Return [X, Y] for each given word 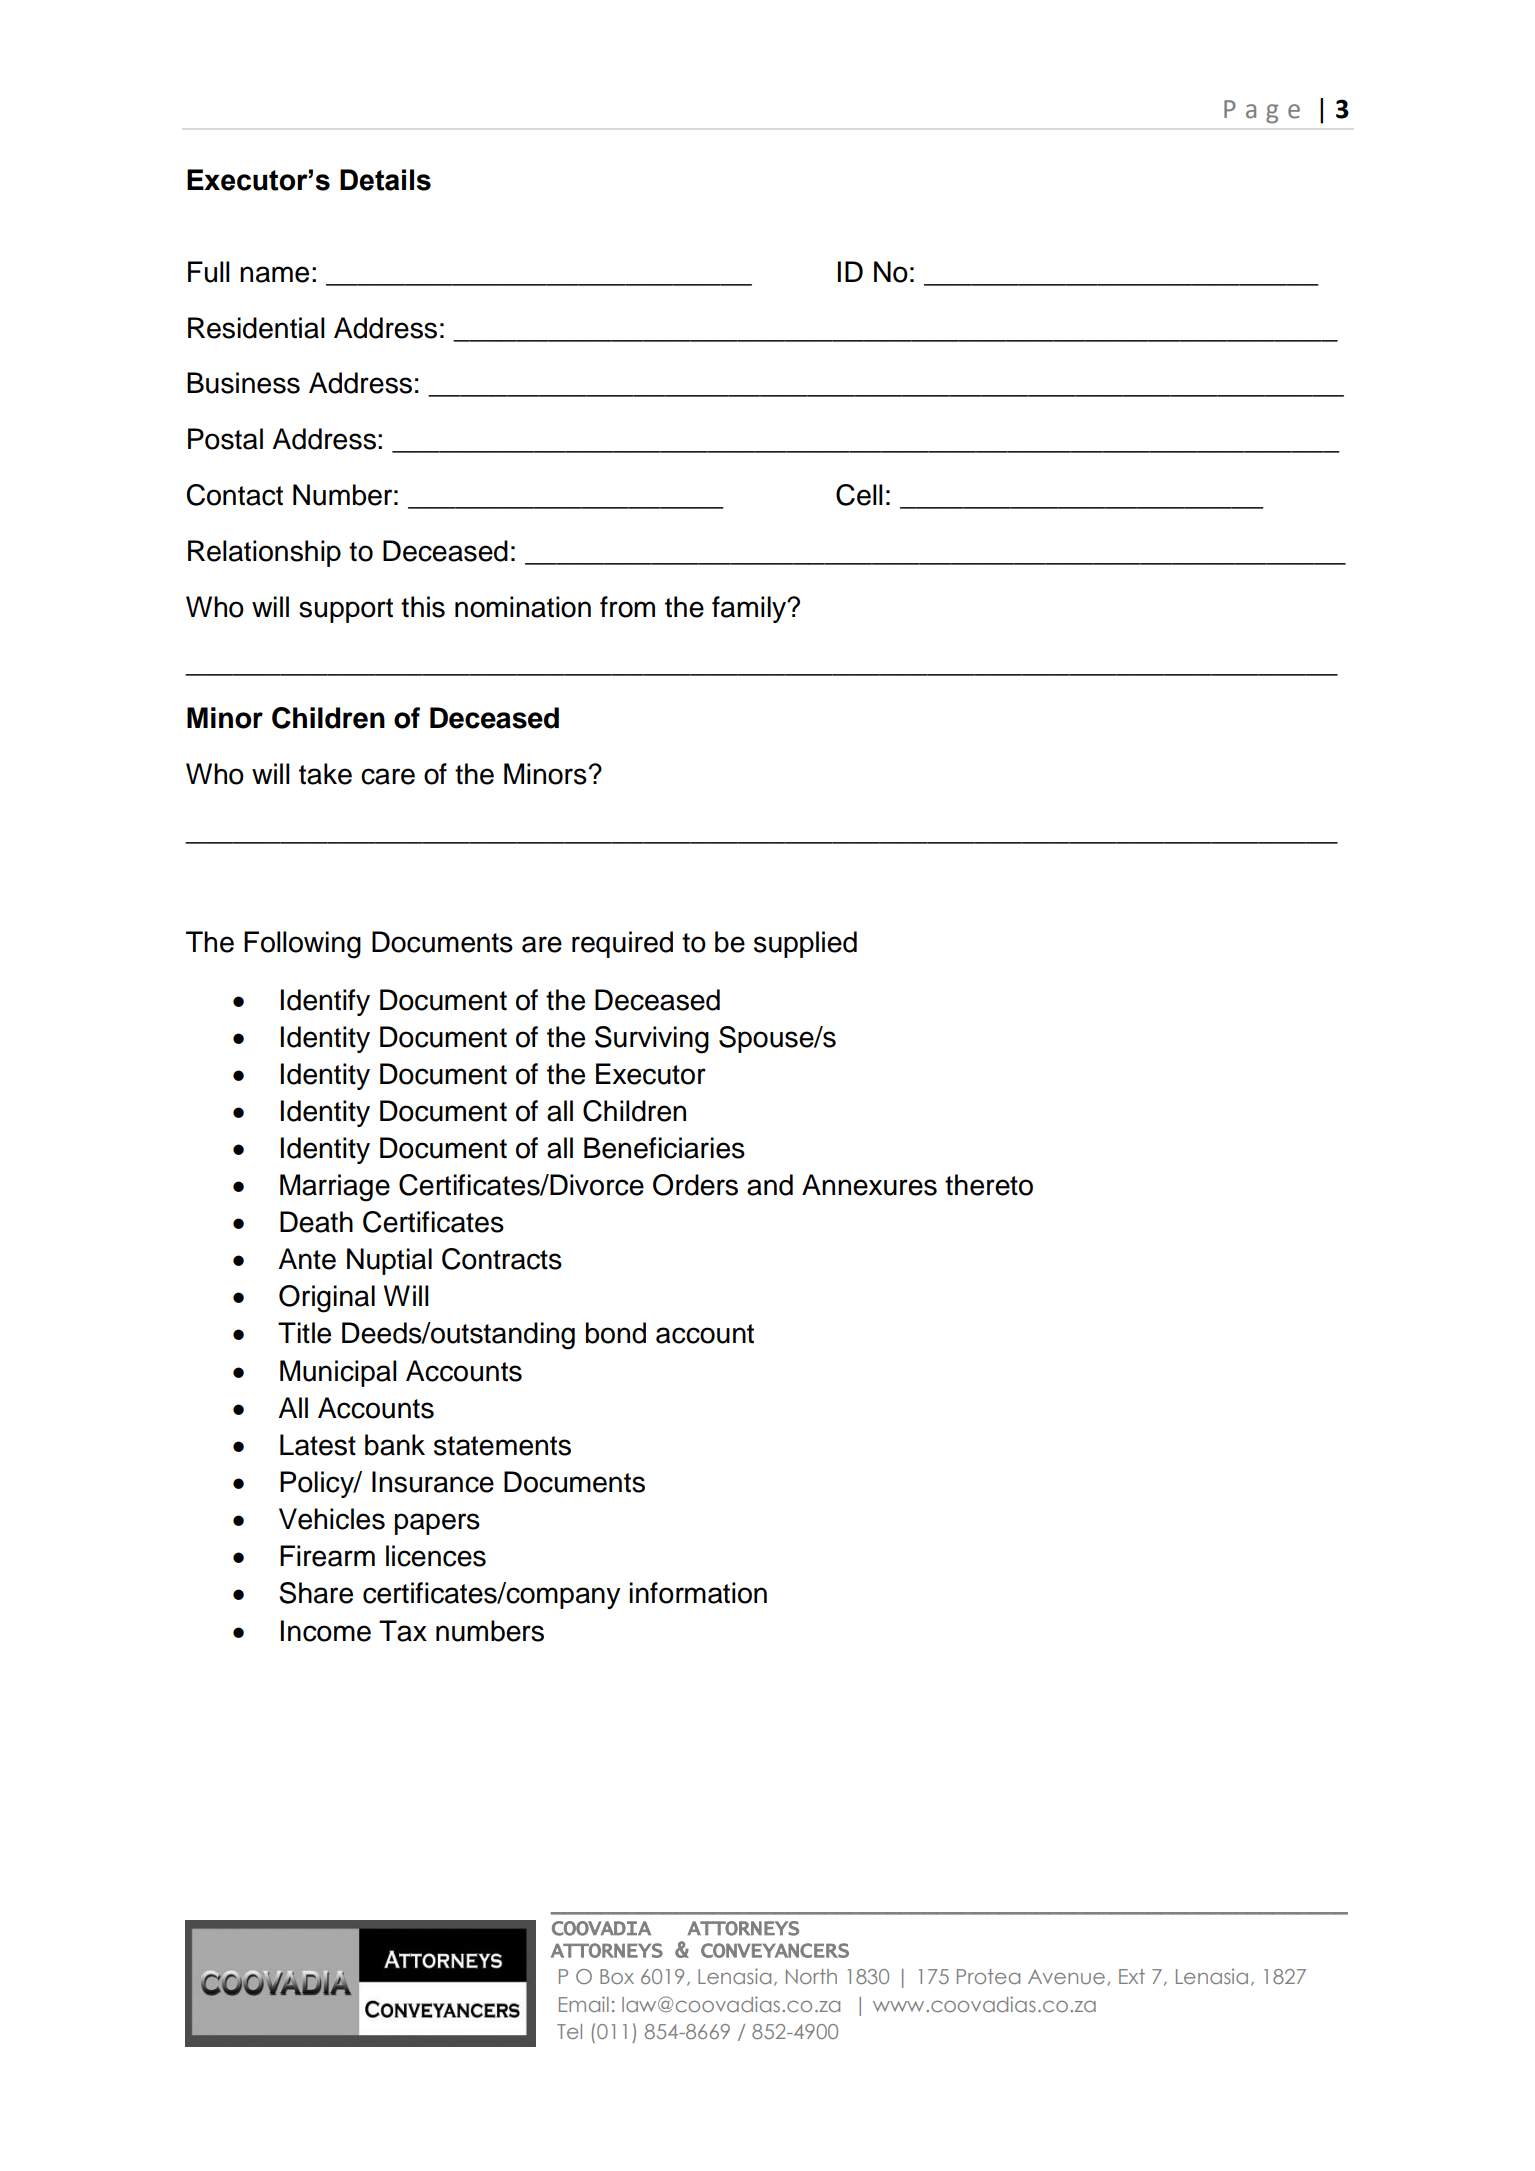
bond [616, 1333]
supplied [805, 944]
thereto [989, 1185]
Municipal [338, 1373]
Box [617, 1976]
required [622, 944]
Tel [569, 2031]
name [274, 274]
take [325, 774]
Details [385, 180]
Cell [859, 495]
